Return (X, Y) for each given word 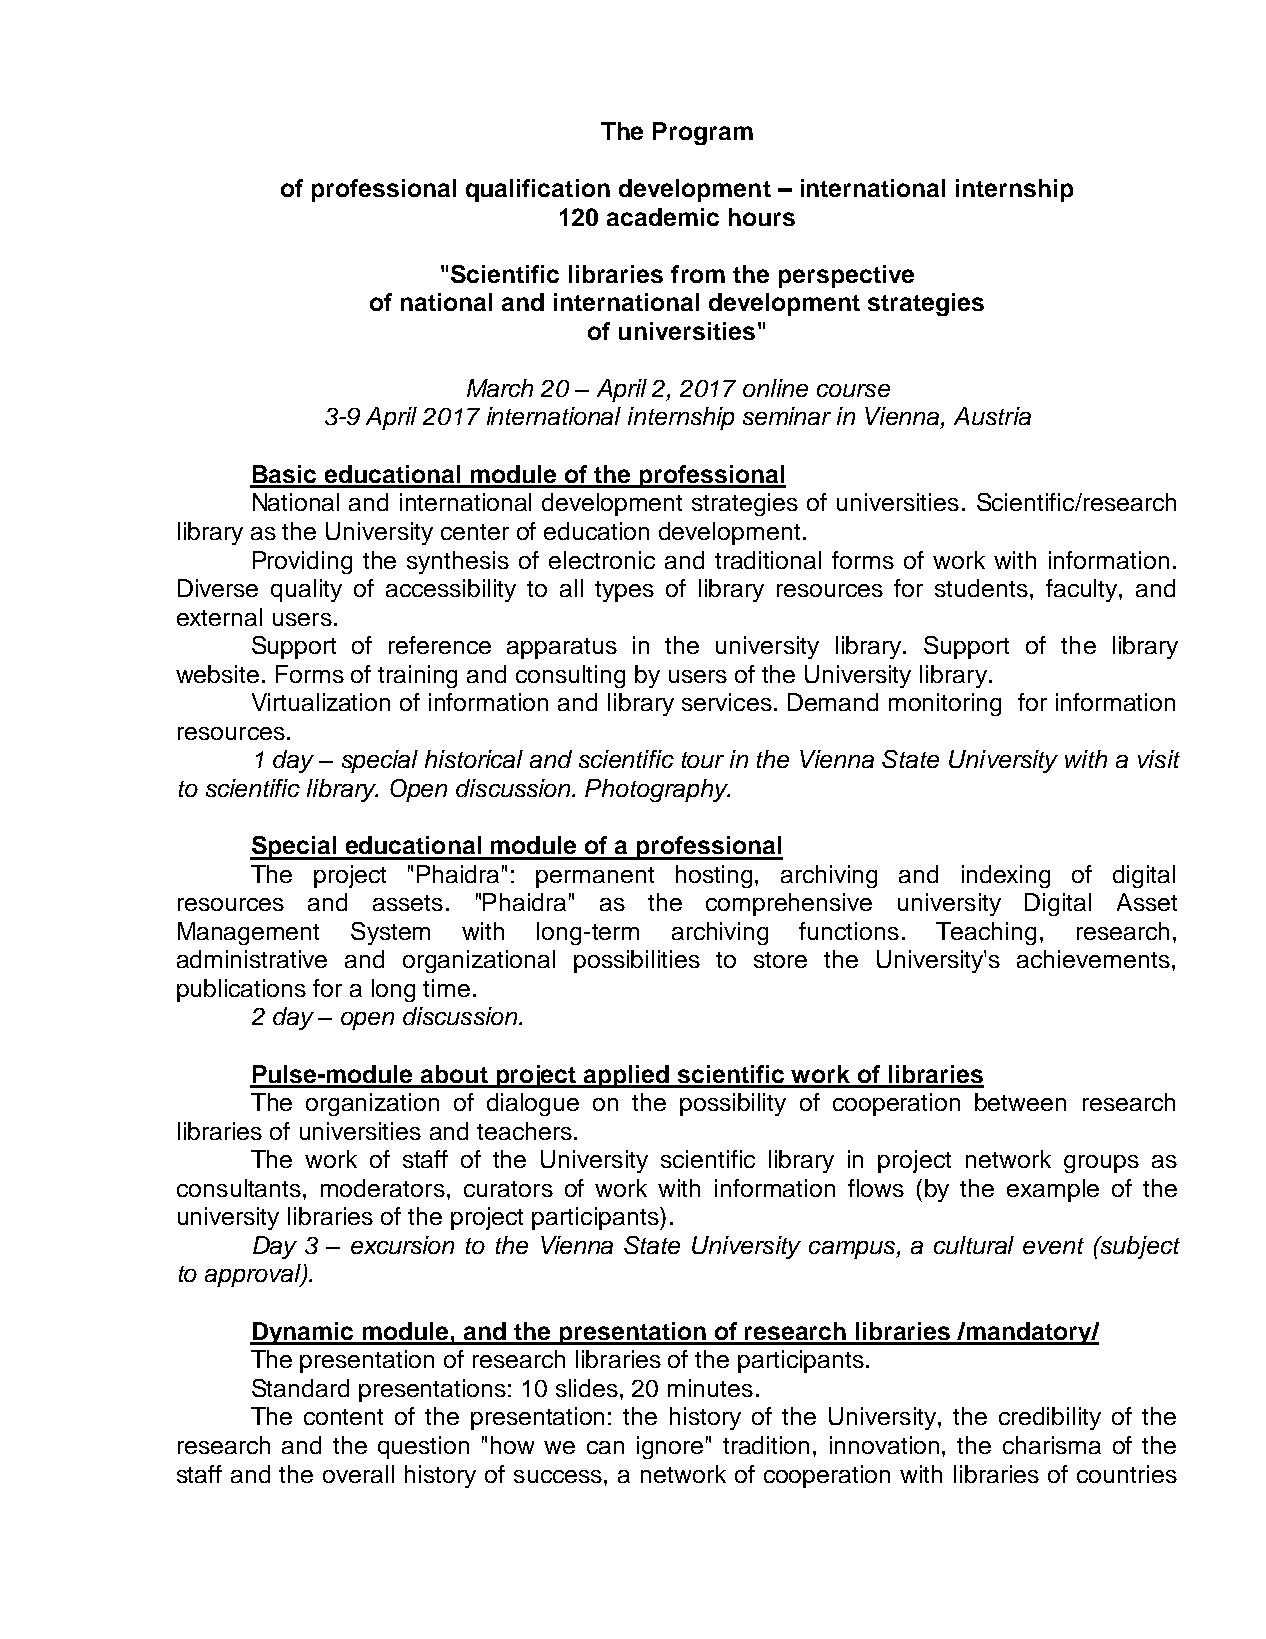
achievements (1093, 959)
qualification (538, 190)
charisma (1052, 1445)
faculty (1083, 590)
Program (703, 133)
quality (306, 590)
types (624, 591)
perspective (846, 276)
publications (241, 990)
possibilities (637, 961)
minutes (710, 1388)
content (343, 1417)
